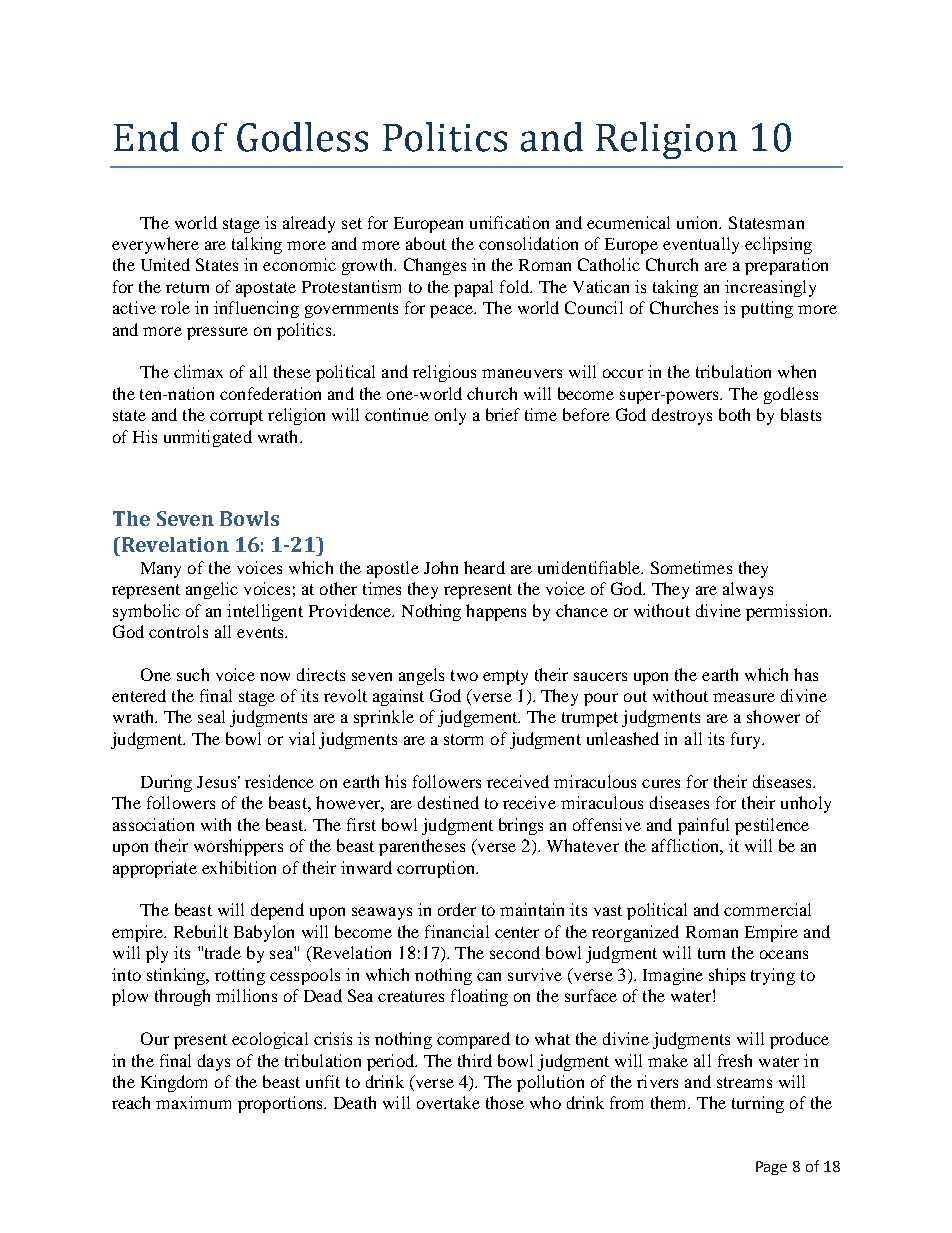 The width and height of the image is (952, 1233). I want to click on Changes, so click(435, 266).
